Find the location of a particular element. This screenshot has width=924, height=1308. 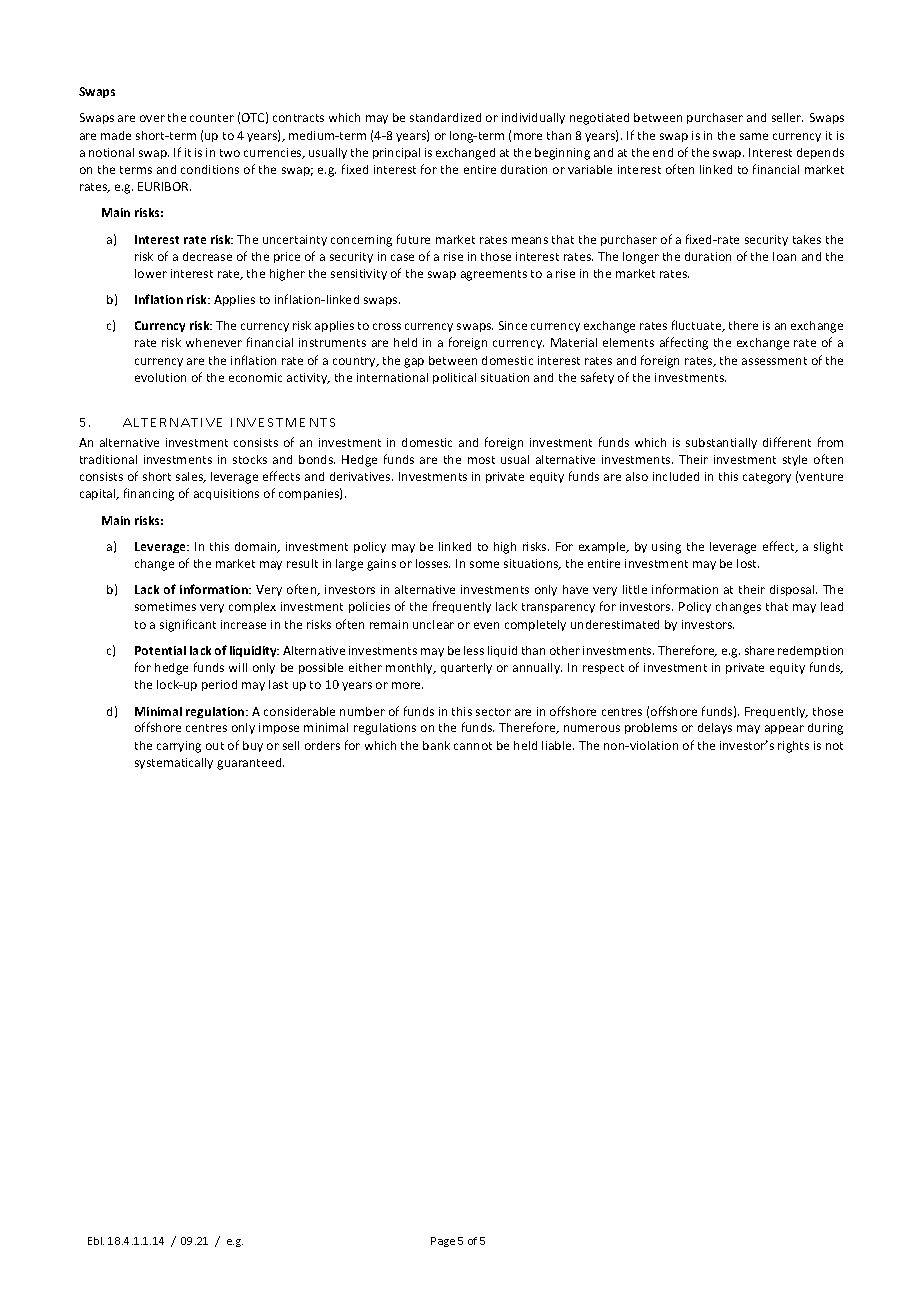

period is located at coordinates (219, 685).
